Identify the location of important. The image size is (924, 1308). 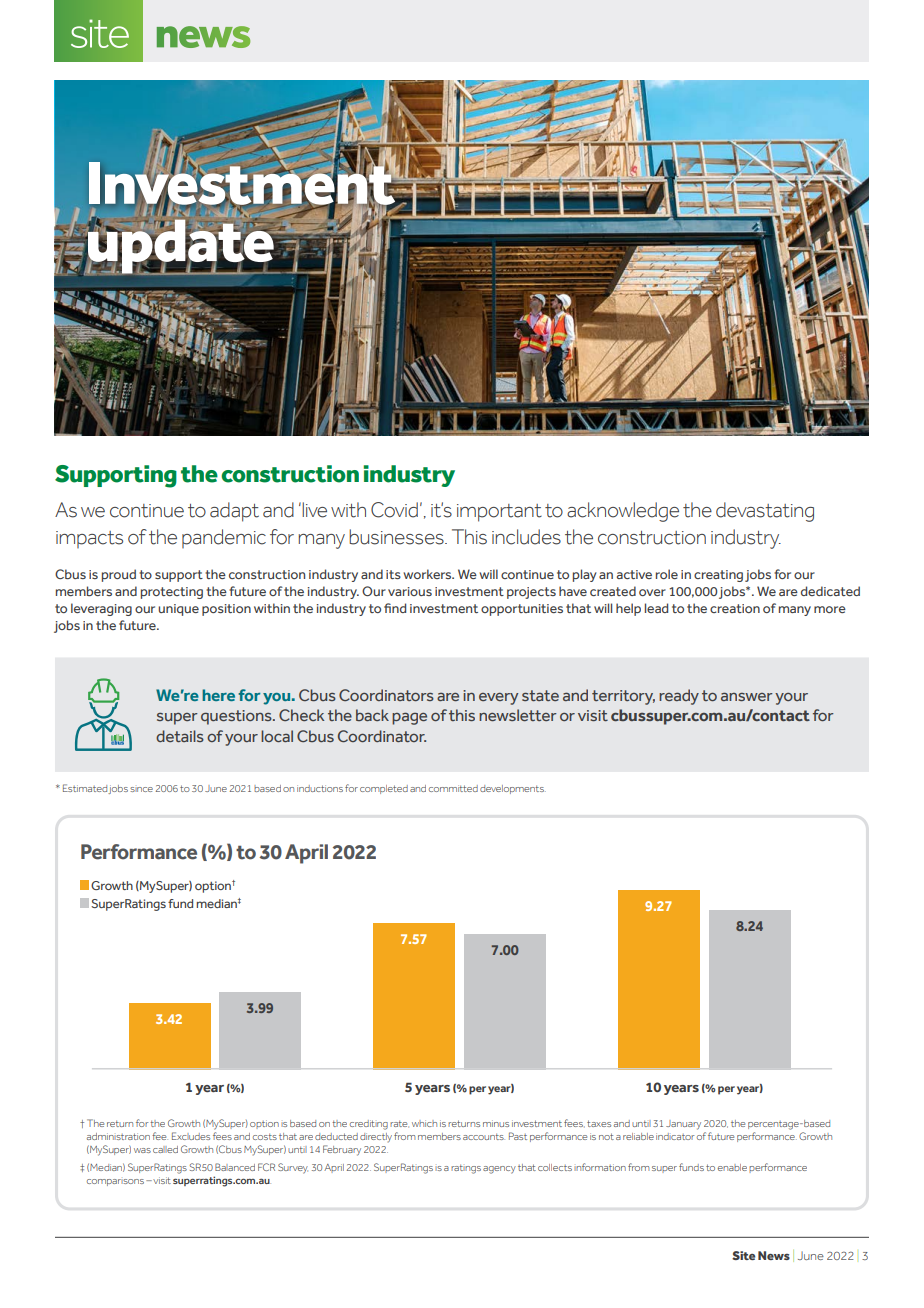
(499, 513).
